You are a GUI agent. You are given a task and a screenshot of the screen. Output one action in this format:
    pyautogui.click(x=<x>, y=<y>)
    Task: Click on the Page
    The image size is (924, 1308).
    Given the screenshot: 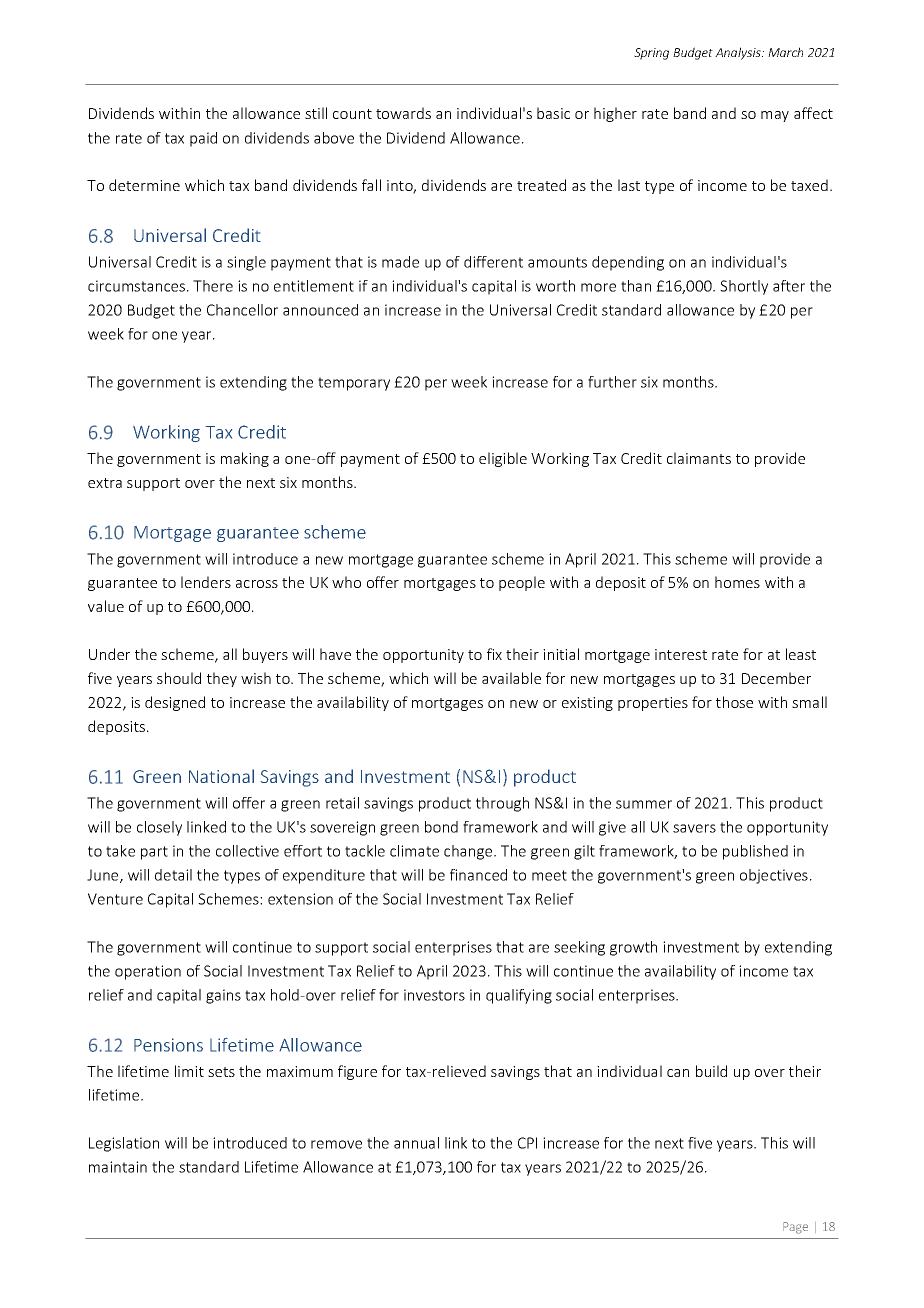 What is the action you would take?
    pyautogui.click(x=795, y=1228)
